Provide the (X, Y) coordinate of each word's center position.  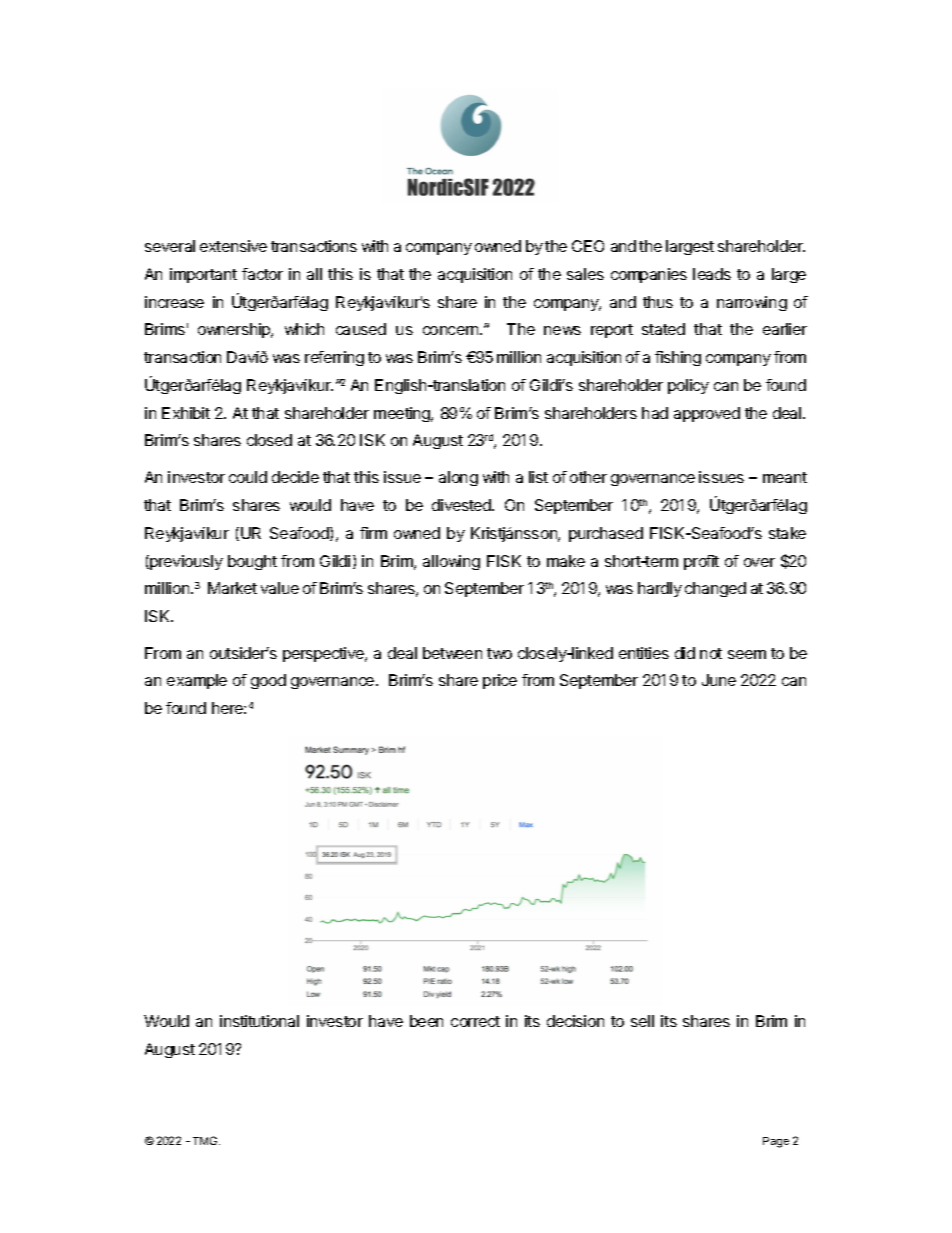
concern (452, 330)
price (500, 681)
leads (712, 274)
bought (252, 562)
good (268, 681)
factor (262, 274)
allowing (451, 562)
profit (701, 562)
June (719, 680)
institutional (259, 1021)
